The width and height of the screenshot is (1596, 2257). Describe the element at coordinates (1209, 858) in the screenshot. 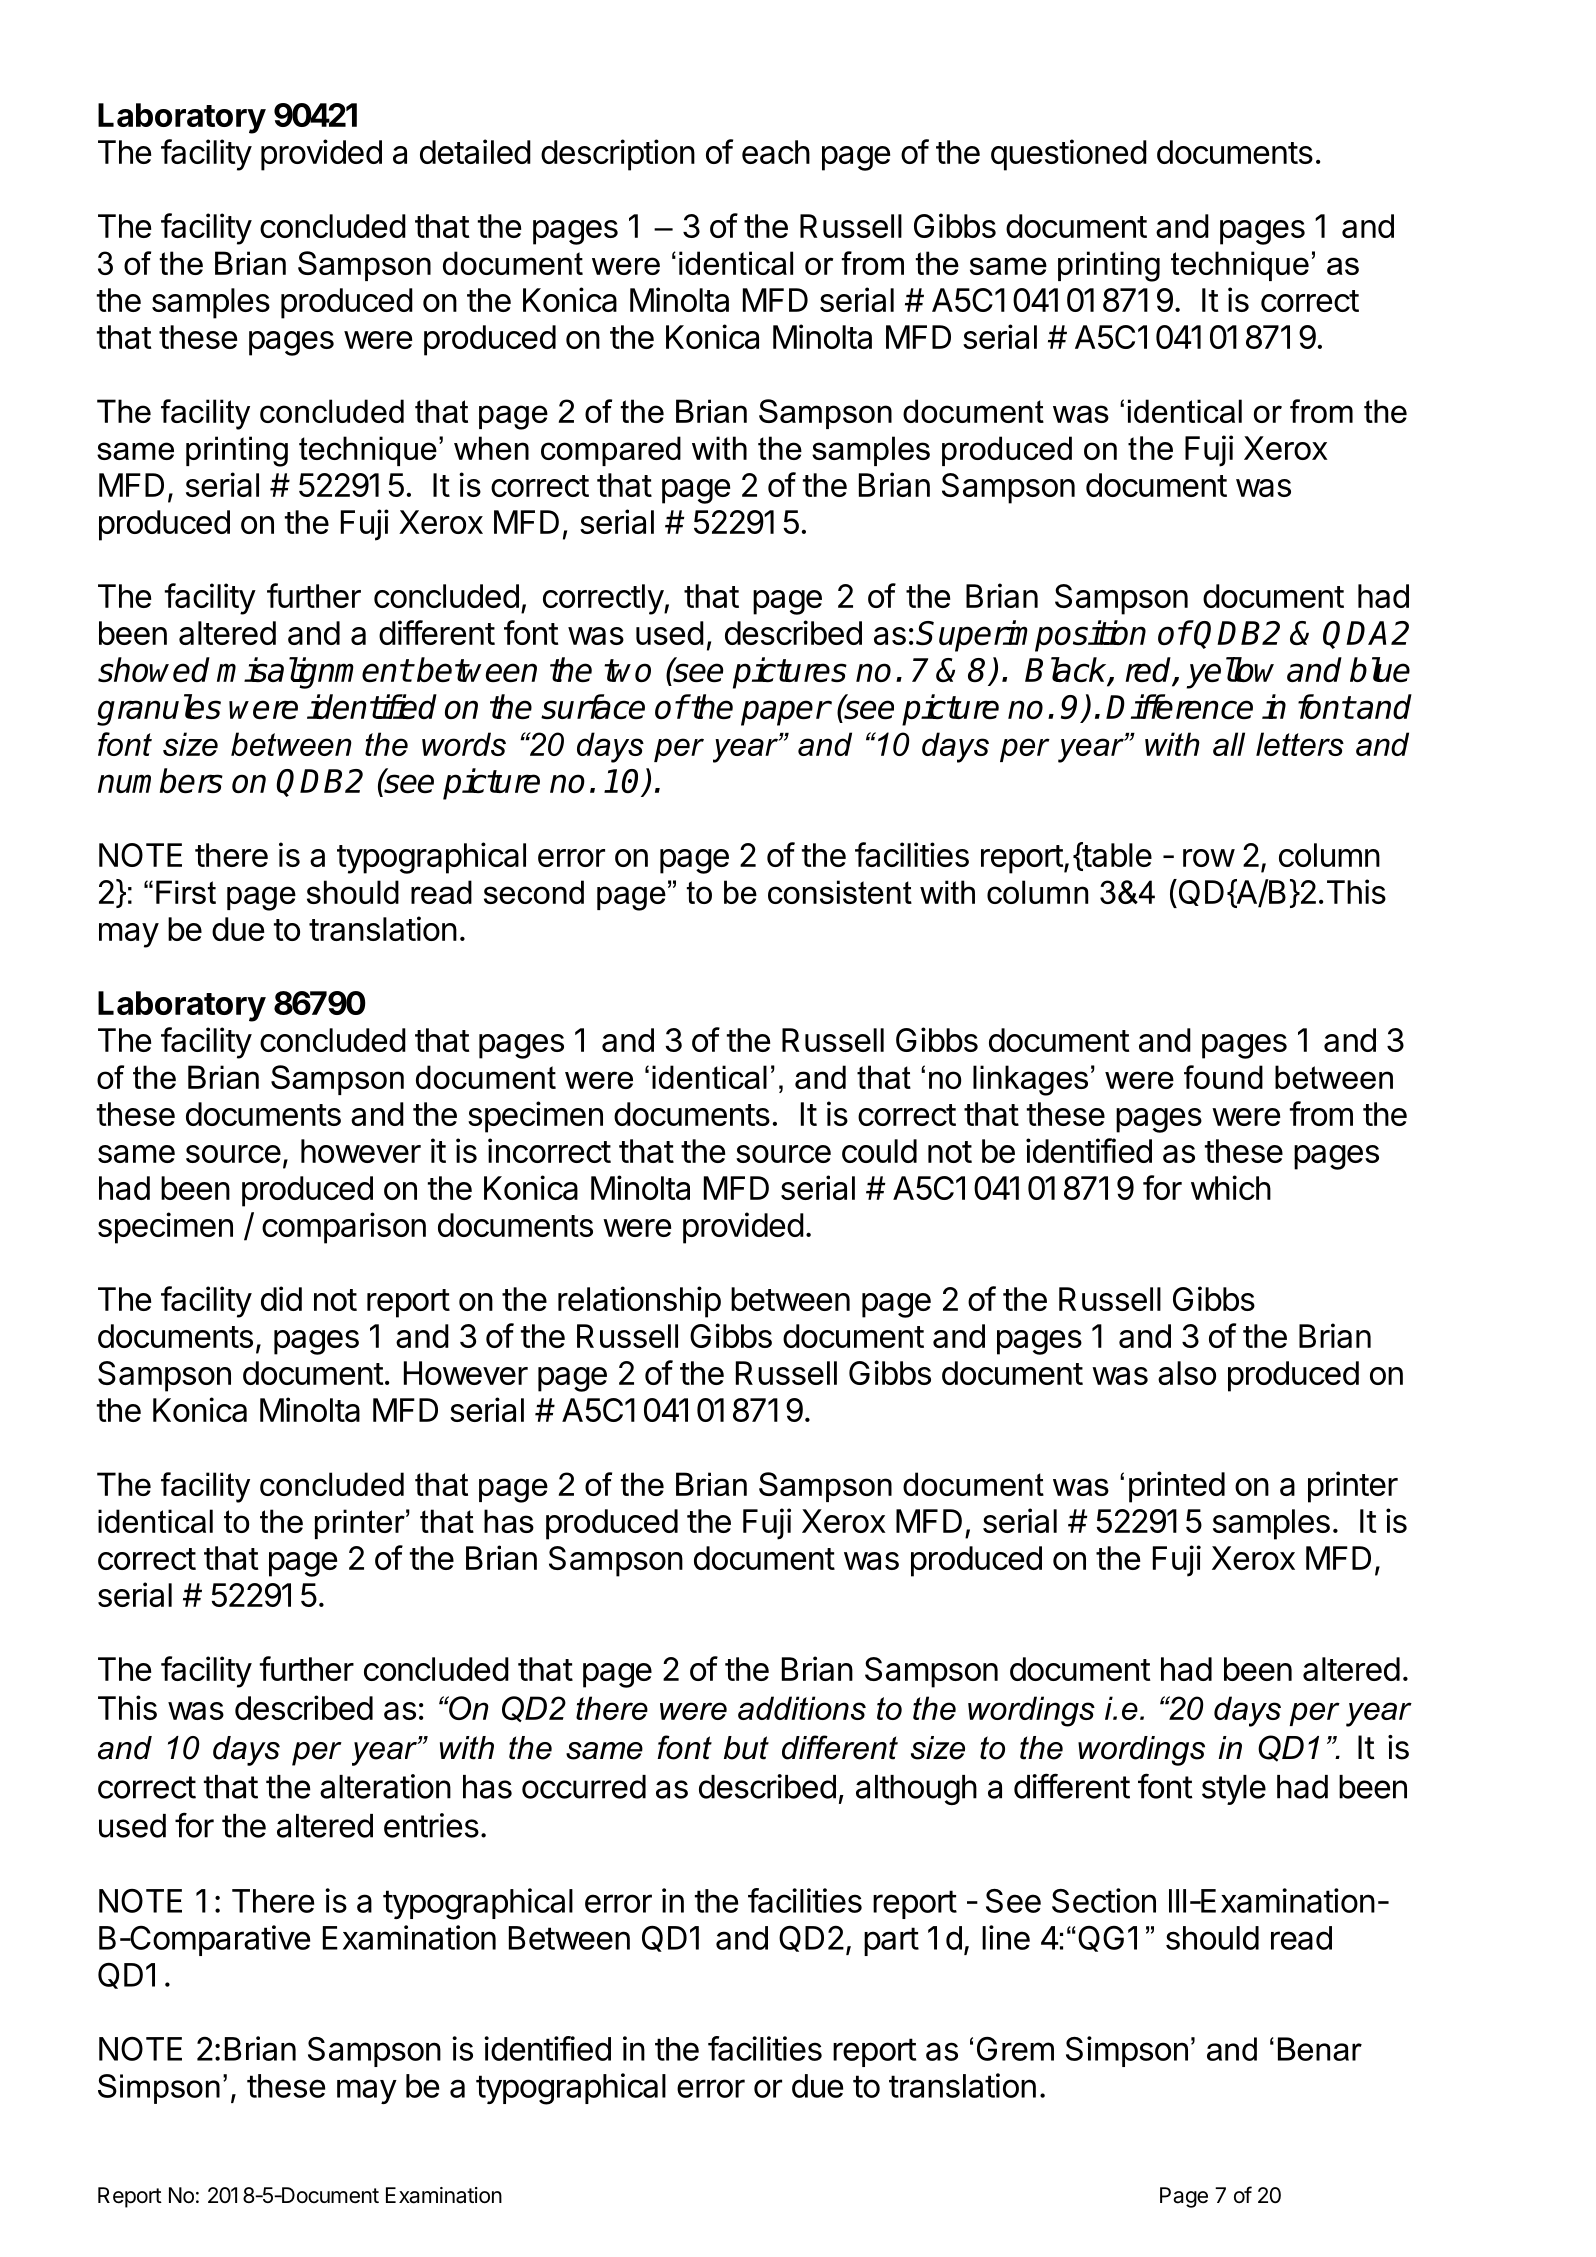

I see `row` at that location.
